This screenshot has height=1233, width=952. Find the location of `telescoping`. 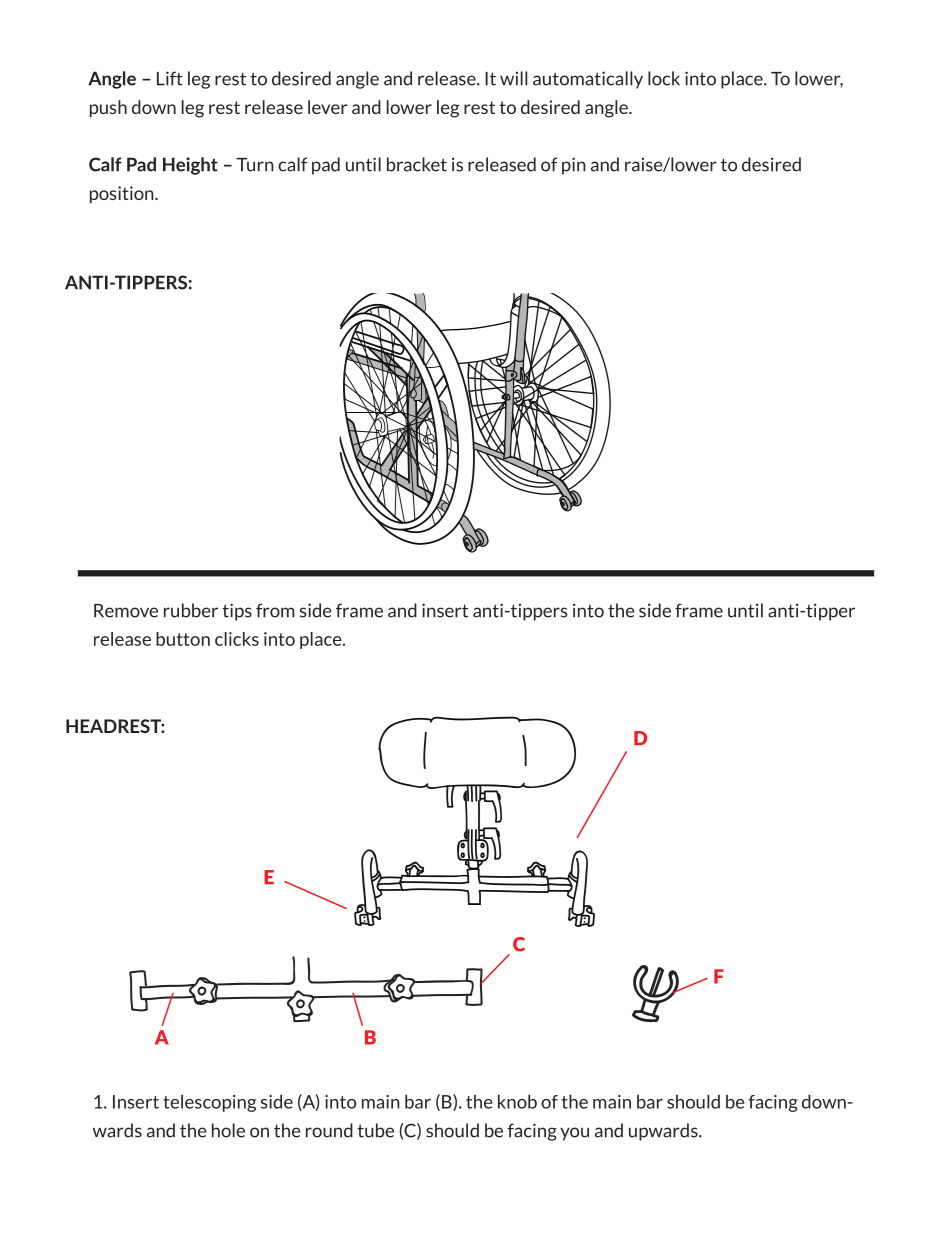

telescoping is located at coordinates (209, 1103).
